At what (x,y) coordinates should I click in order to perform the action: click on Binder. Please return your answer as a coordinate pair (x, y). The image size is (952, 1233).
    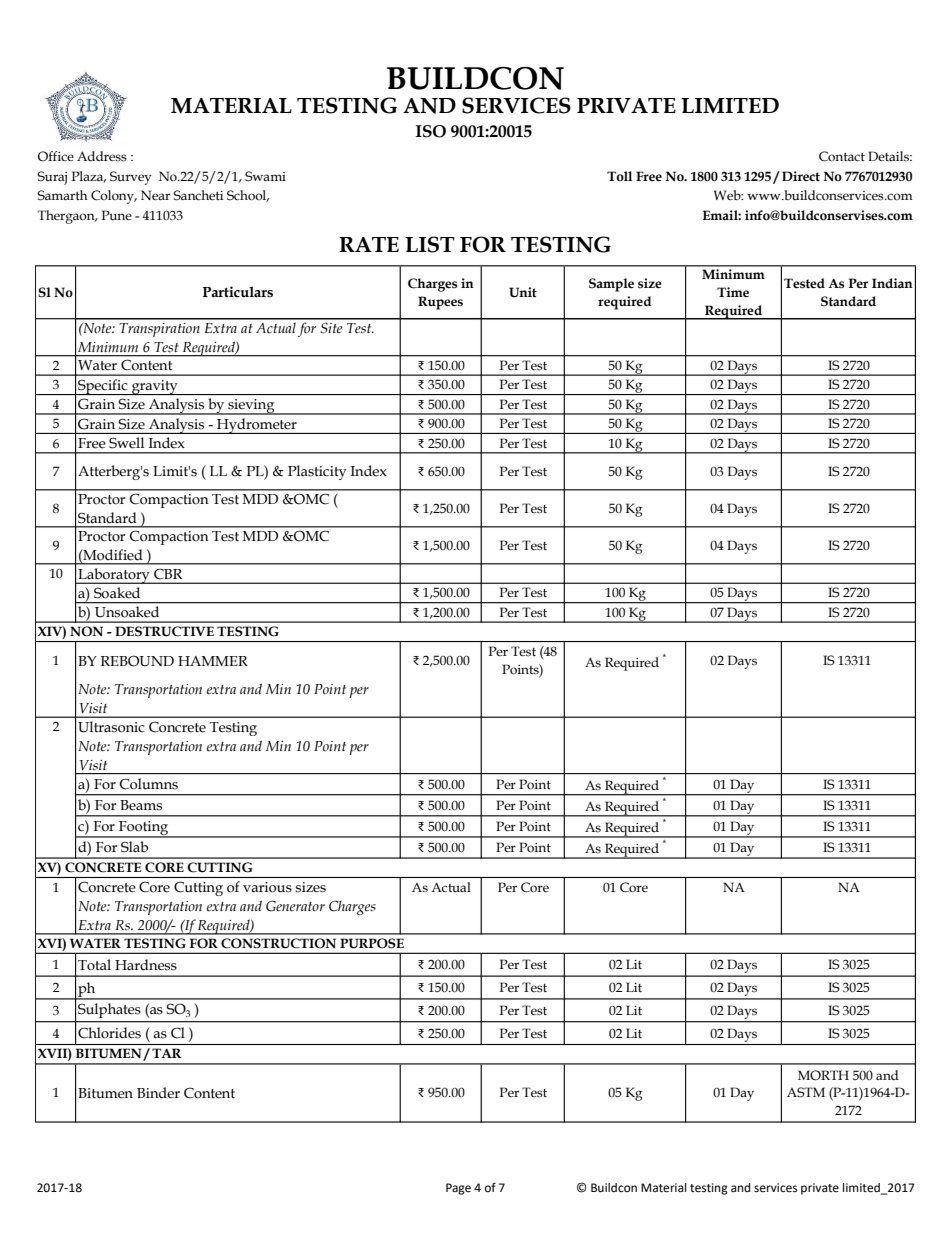
    Looking at the image, I should click on (158, 1093).
